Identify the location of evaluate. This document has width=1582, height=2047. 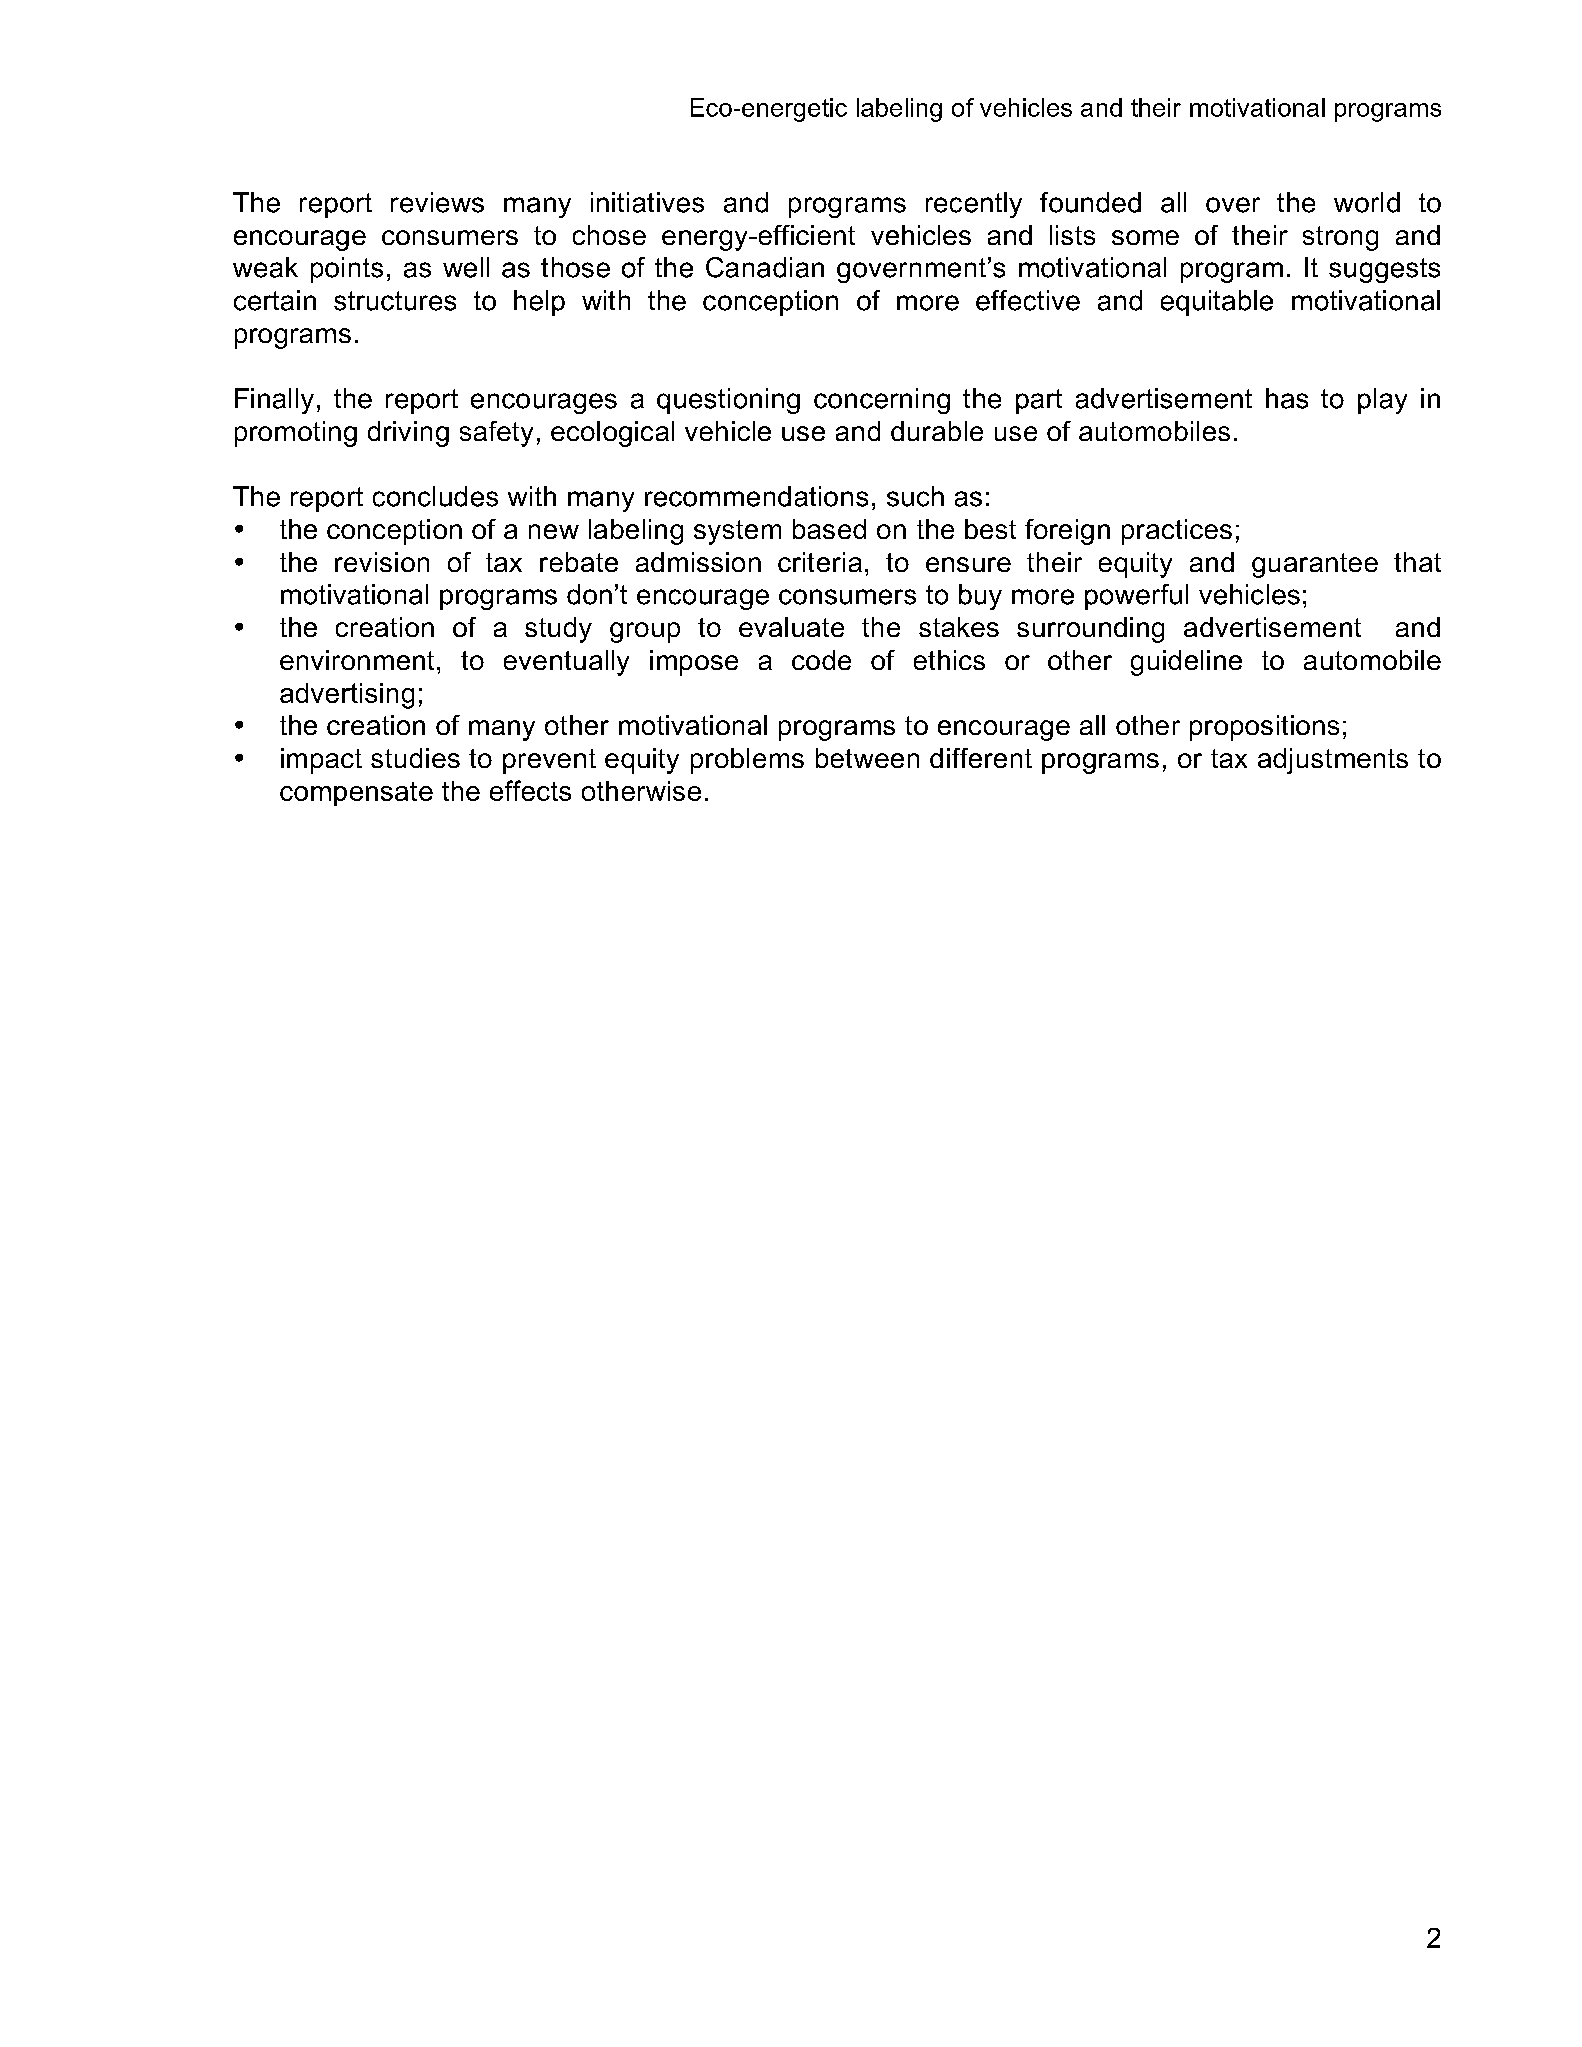
(791, 627).
